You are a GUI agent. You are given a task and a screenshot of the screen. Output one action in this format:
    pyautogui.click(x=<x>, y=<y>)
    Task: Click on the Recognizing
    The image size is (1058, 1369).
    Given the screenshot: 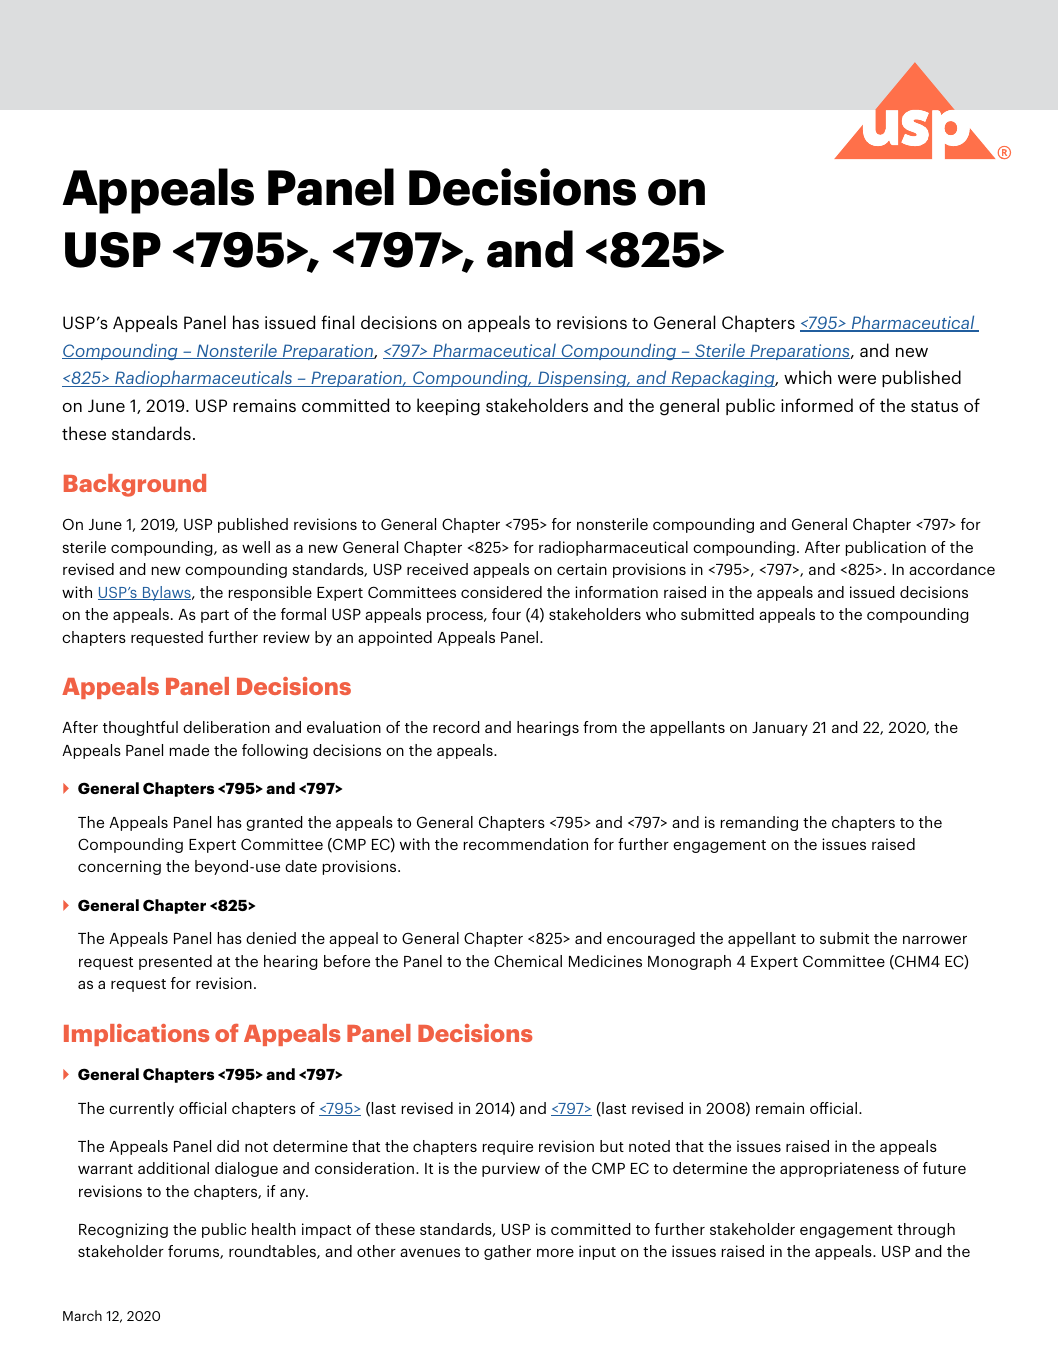 What is the action you would take?
    pyautogui.click(x=123, y=1230)
